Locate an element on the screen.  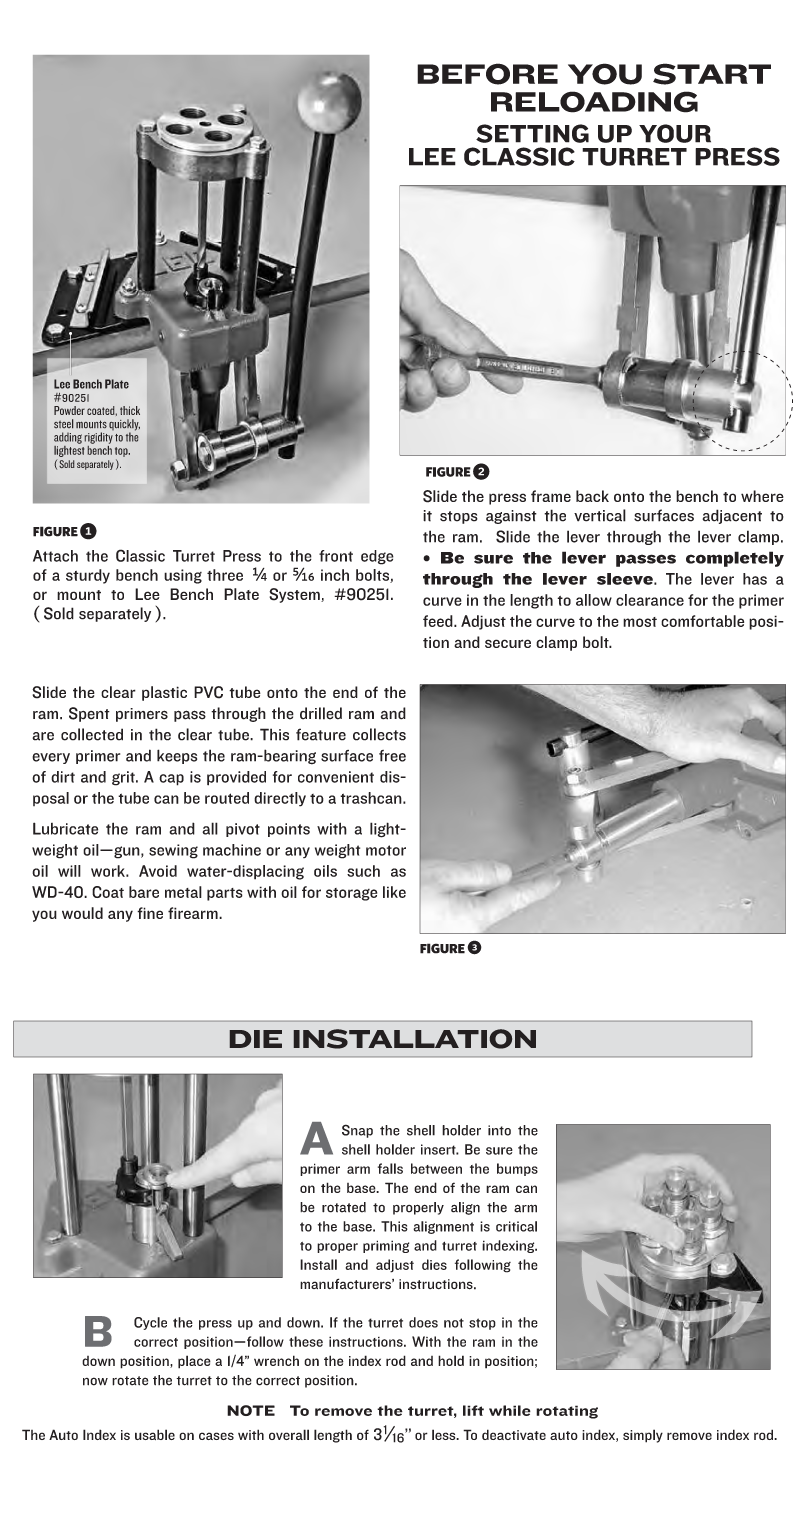
fine is located at coordinates (150, 913).
